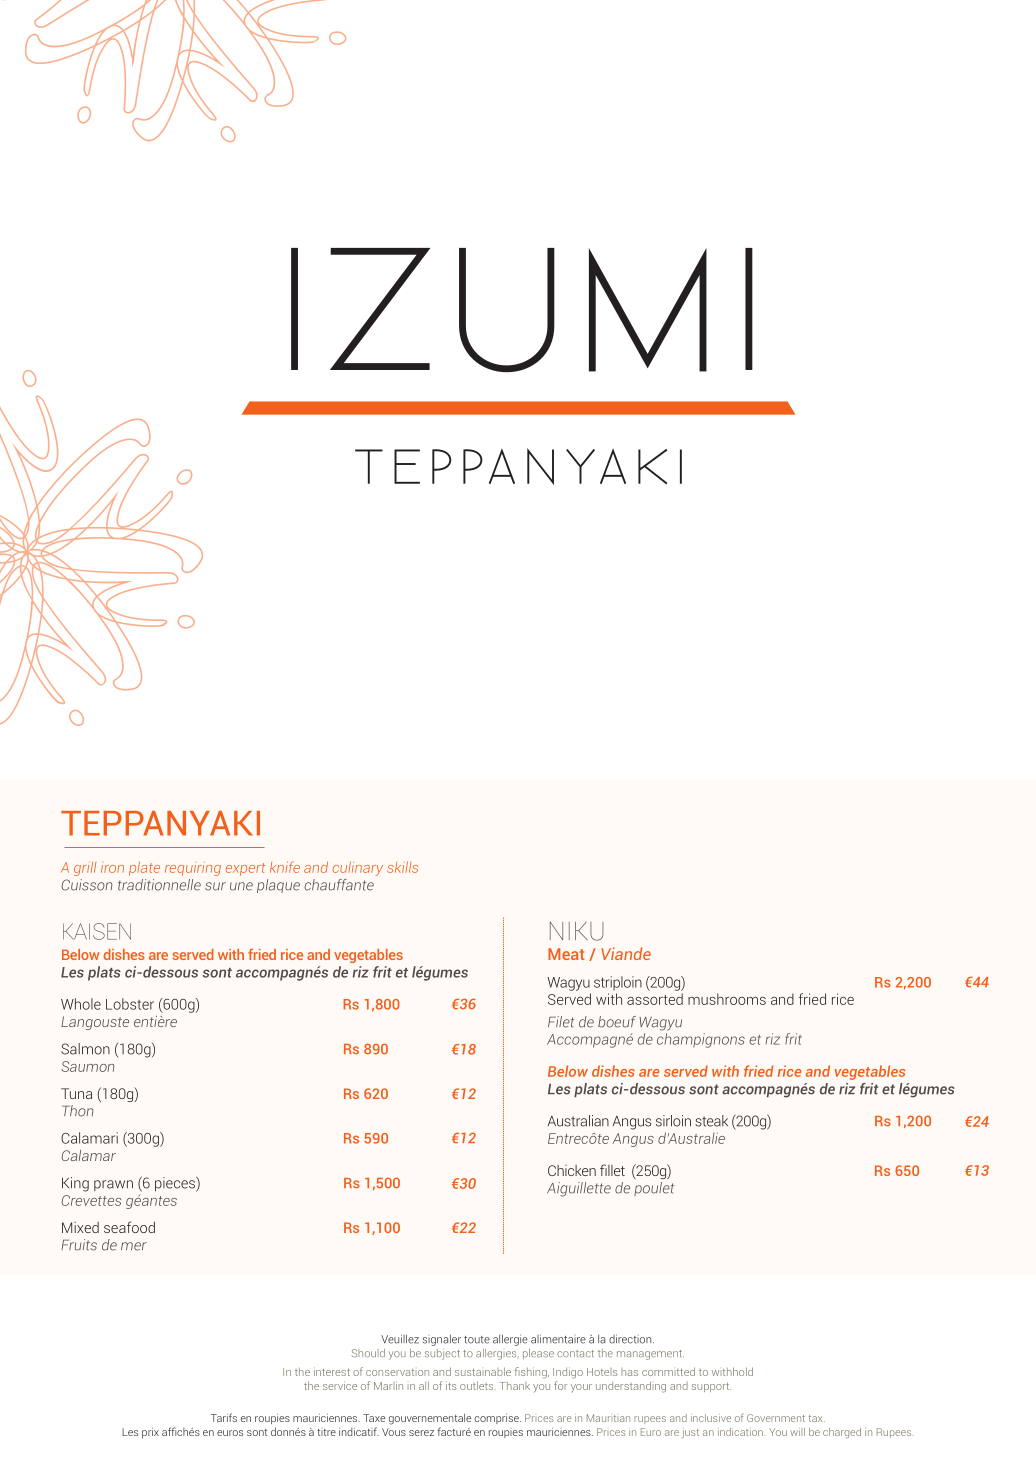 This screenshot has height=1465, width=1036. What do you see at coordinates (150, 1433) in the screenshot?
I see `prix` at bounding box center [150, 1433].
